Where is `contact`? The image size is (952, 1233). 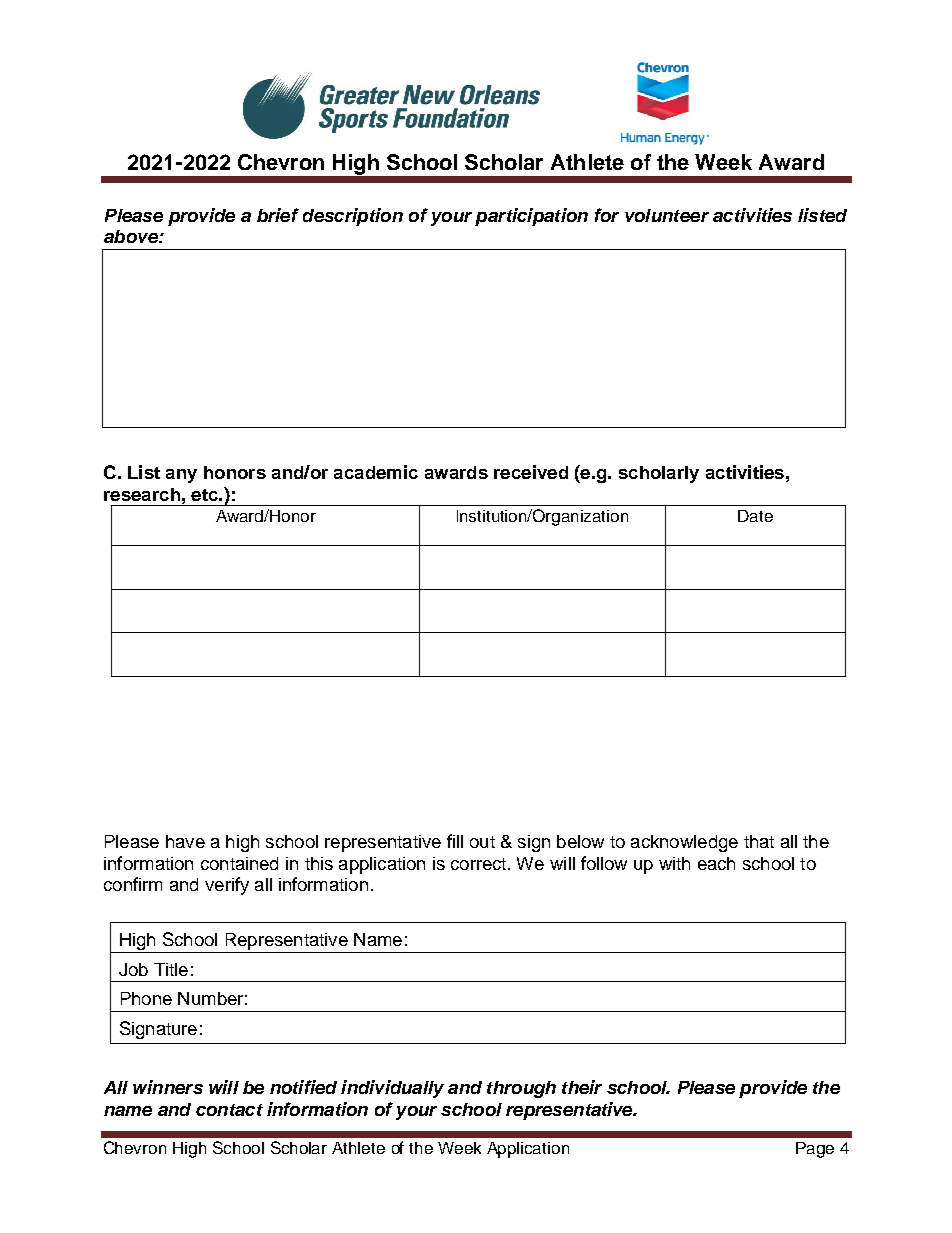
contact is located at coordinates (229, 1110).
